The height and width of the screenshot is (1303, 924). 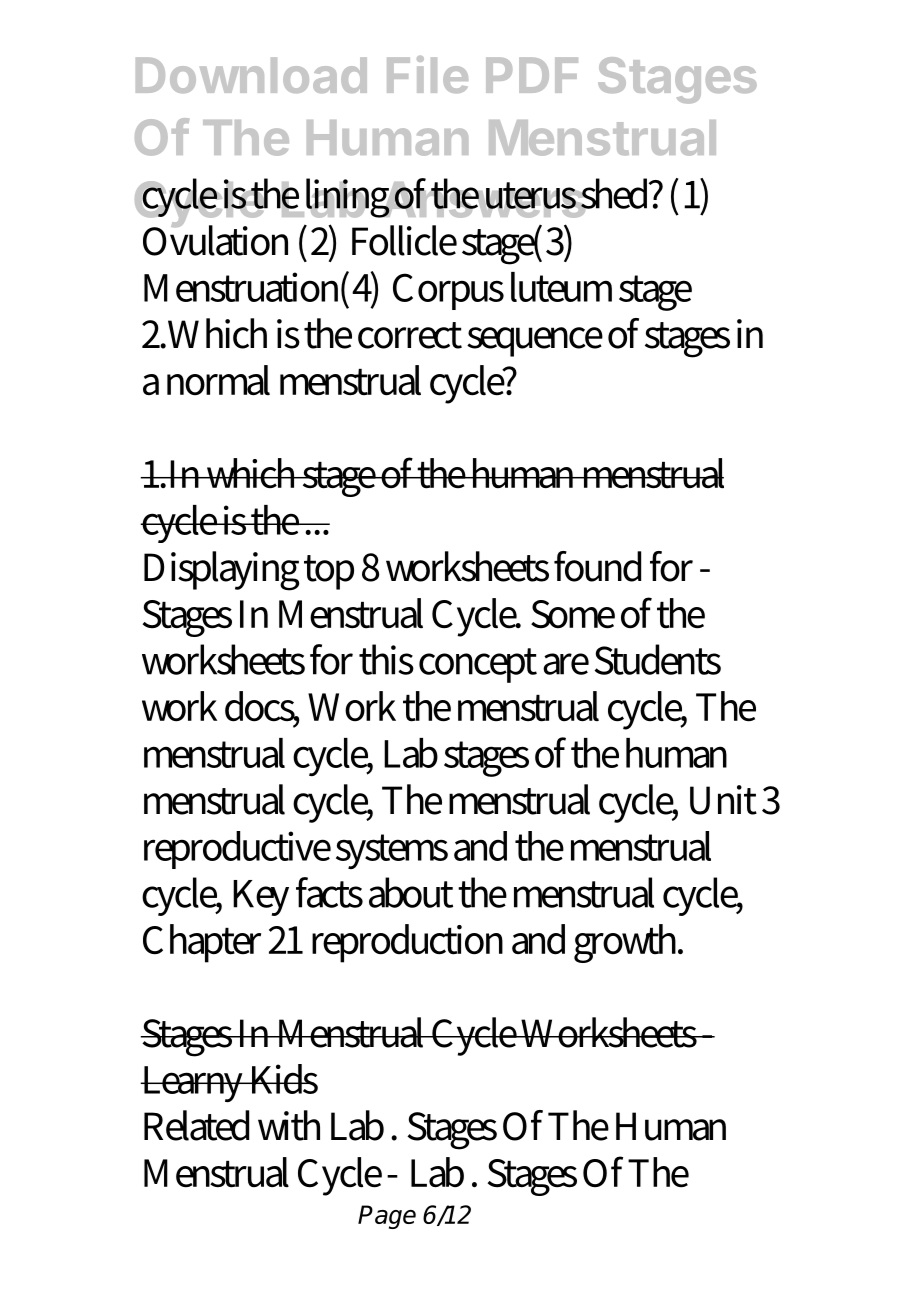 What do you see at coordinates (723, 800) in the screenshot?
I see `Unit` at bounding box center [723, 800].
